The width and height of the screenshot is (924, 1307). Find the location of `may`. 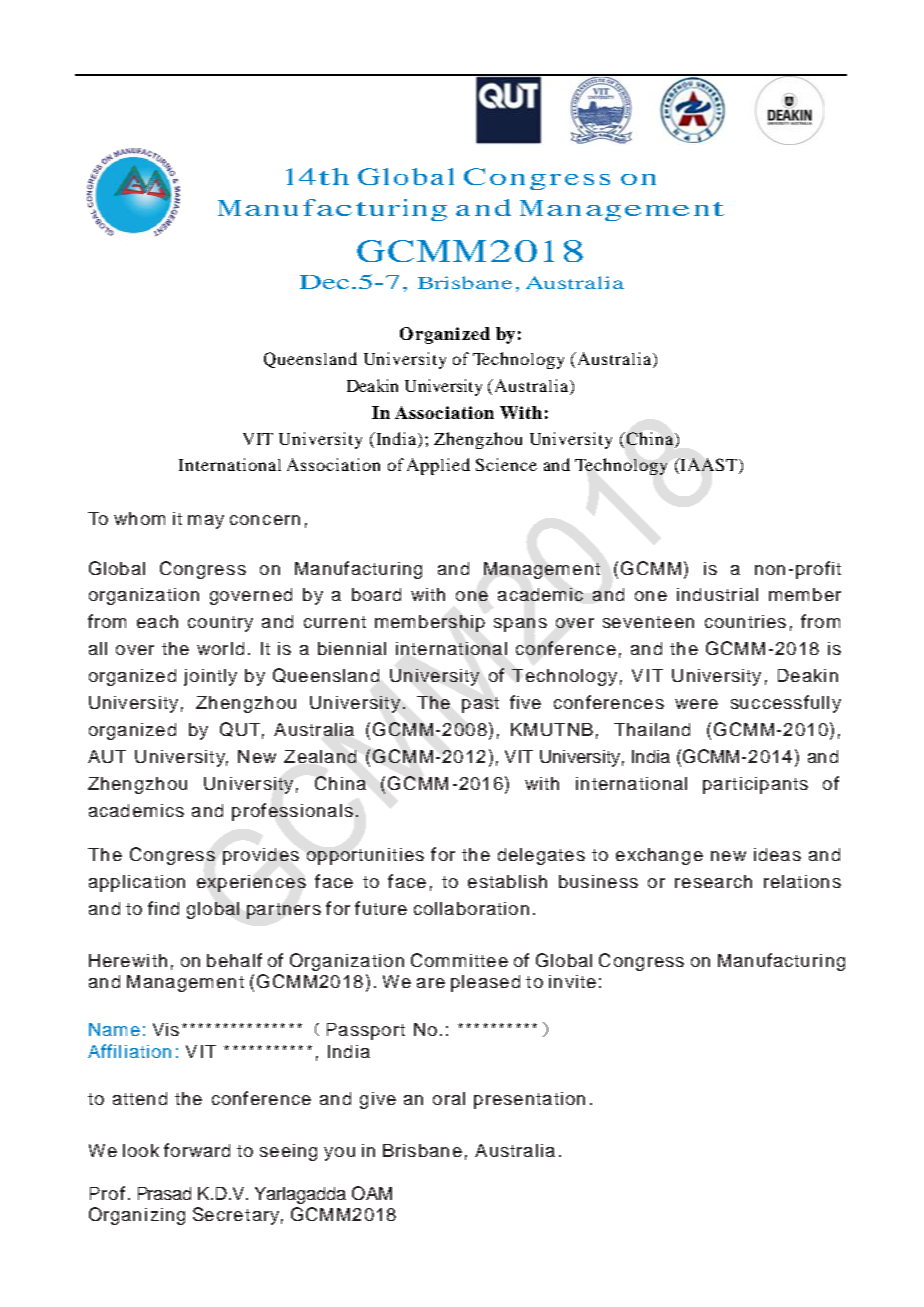

may is located at coordinates (206, 522).
